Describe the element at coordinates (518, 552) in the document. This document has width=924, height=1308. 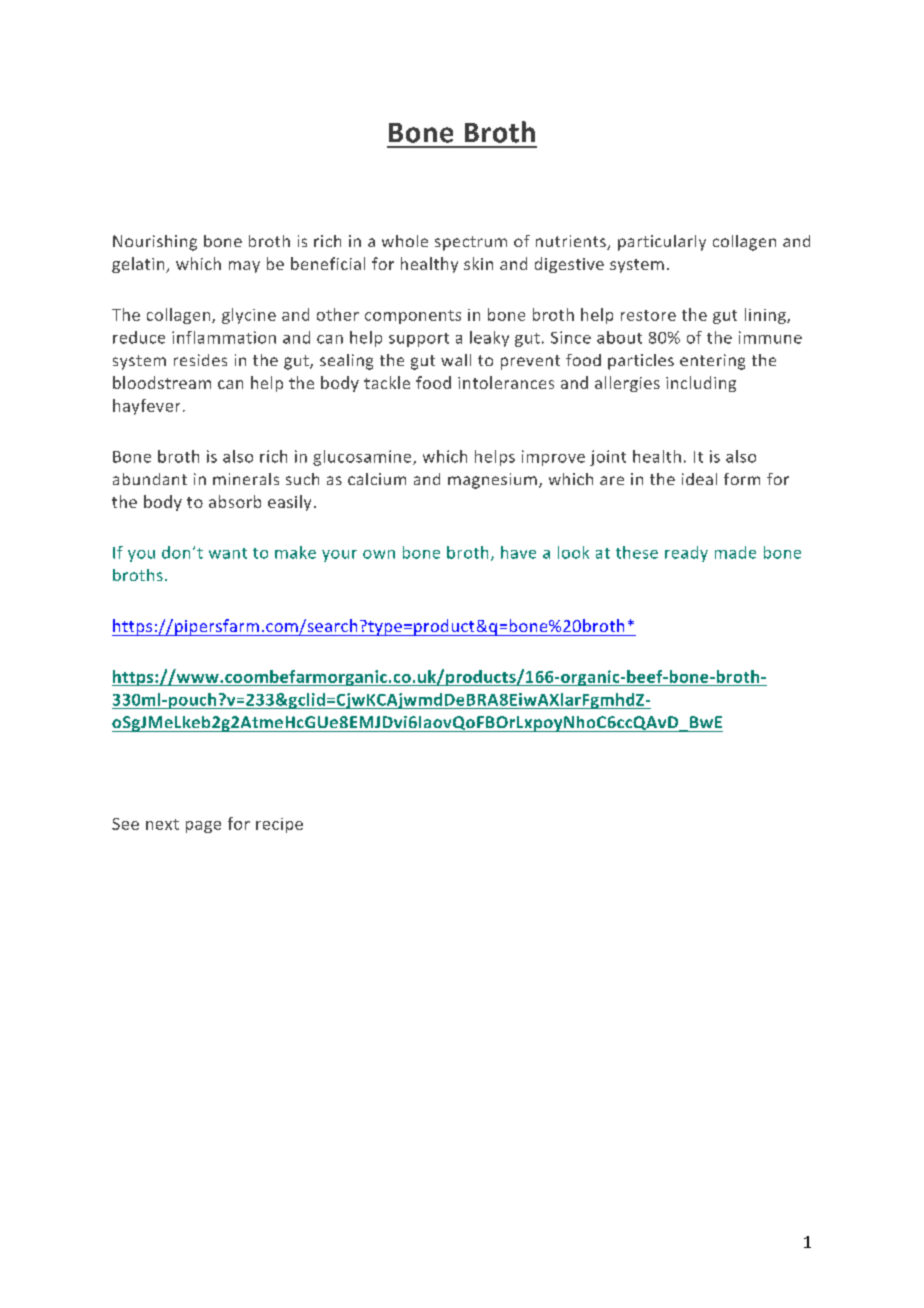
I see `have` at that location.
